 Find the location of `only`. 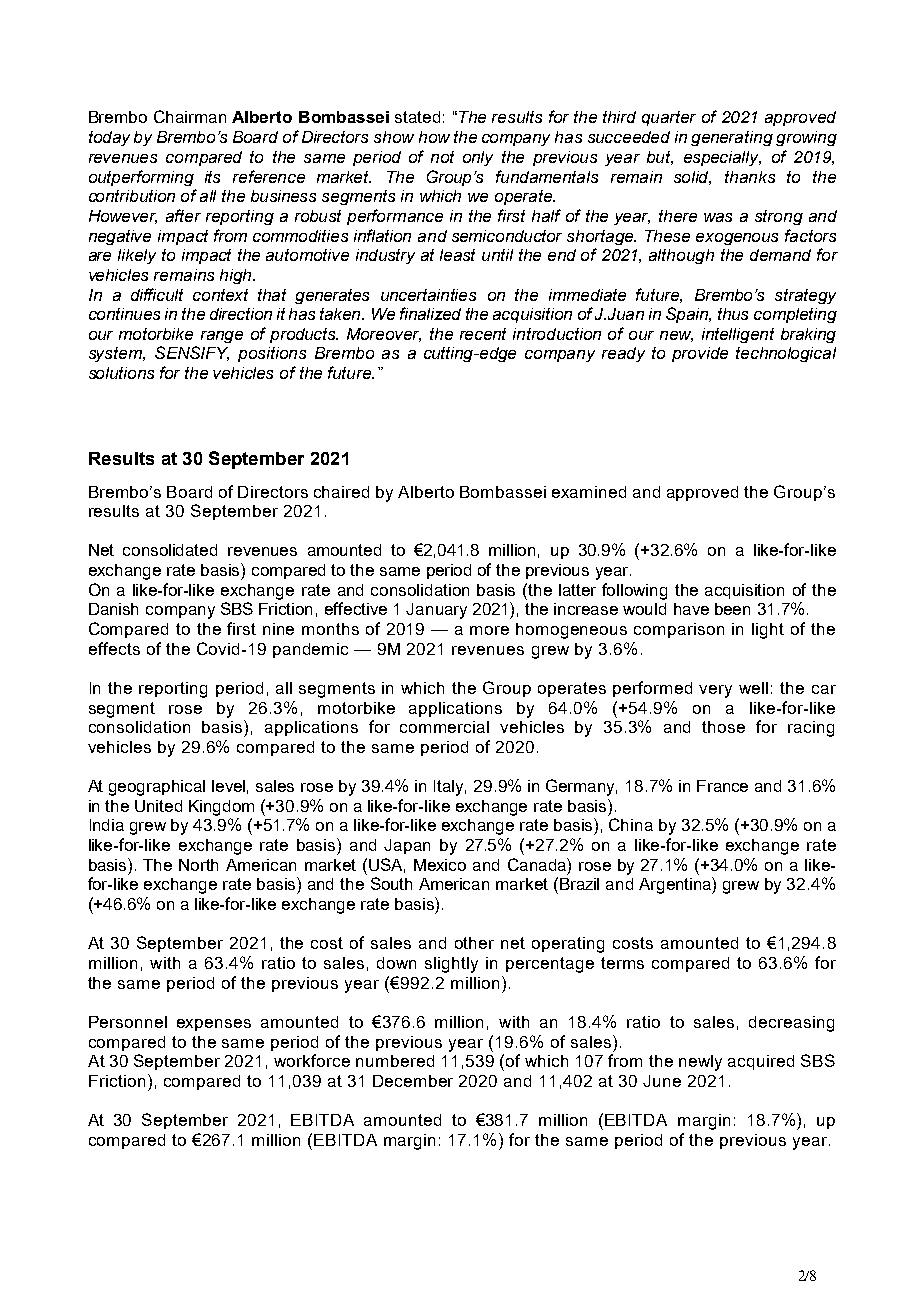

only is located at coordinates (478, 158).
